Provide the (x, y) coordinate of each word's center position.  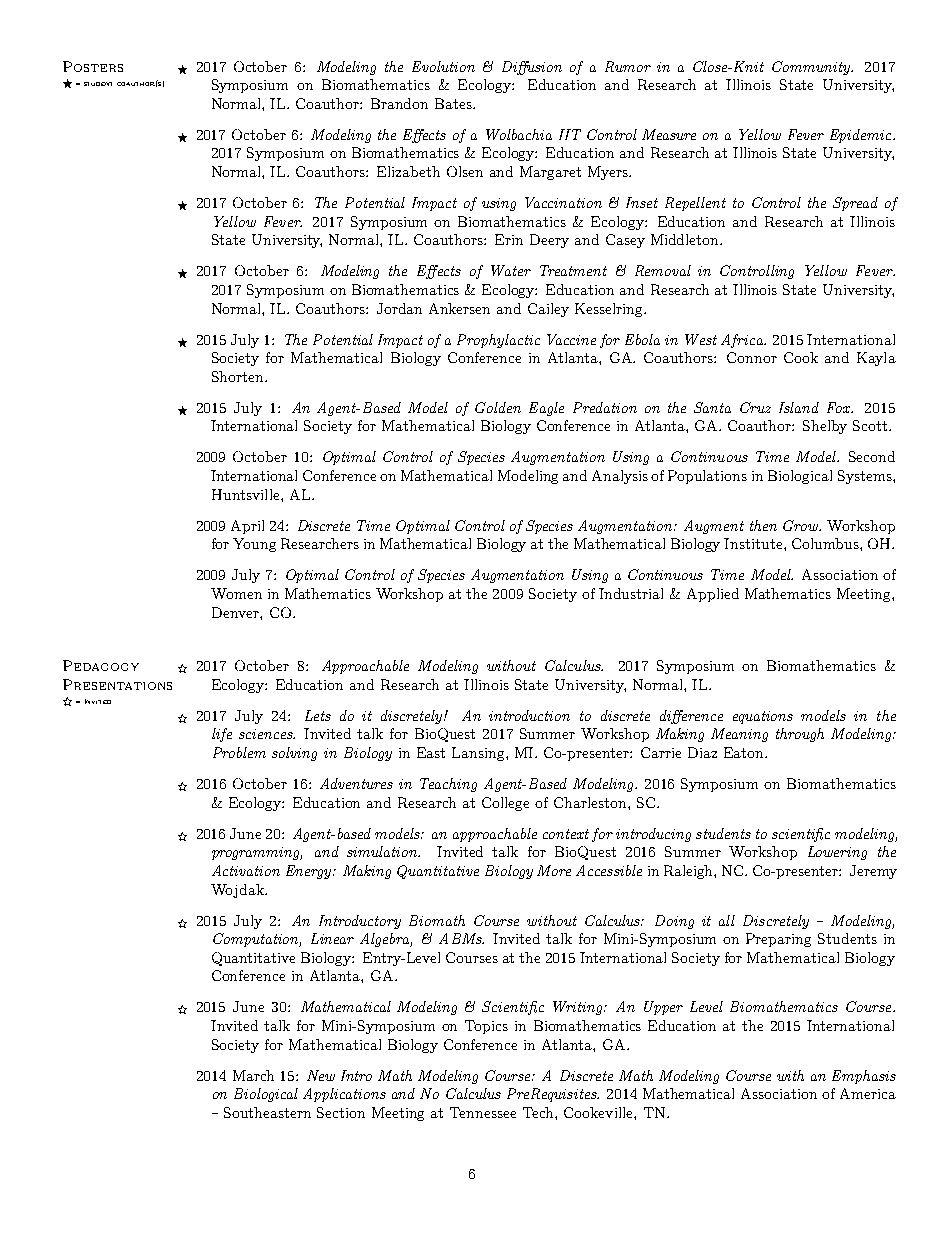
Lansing (479, 754)
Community (812, 68)
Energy (310, 872)
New (321, 1075)
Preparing (778, 940)
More (554, 870)
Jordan (399, 308)
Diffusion (532, 68)
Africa (743, 341)
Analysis (620, 477)
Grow (801, 525)
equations (763, 717)
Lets (318, 715)
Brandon (399, 103)
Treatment (573, 270)
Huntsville (247, 494)
